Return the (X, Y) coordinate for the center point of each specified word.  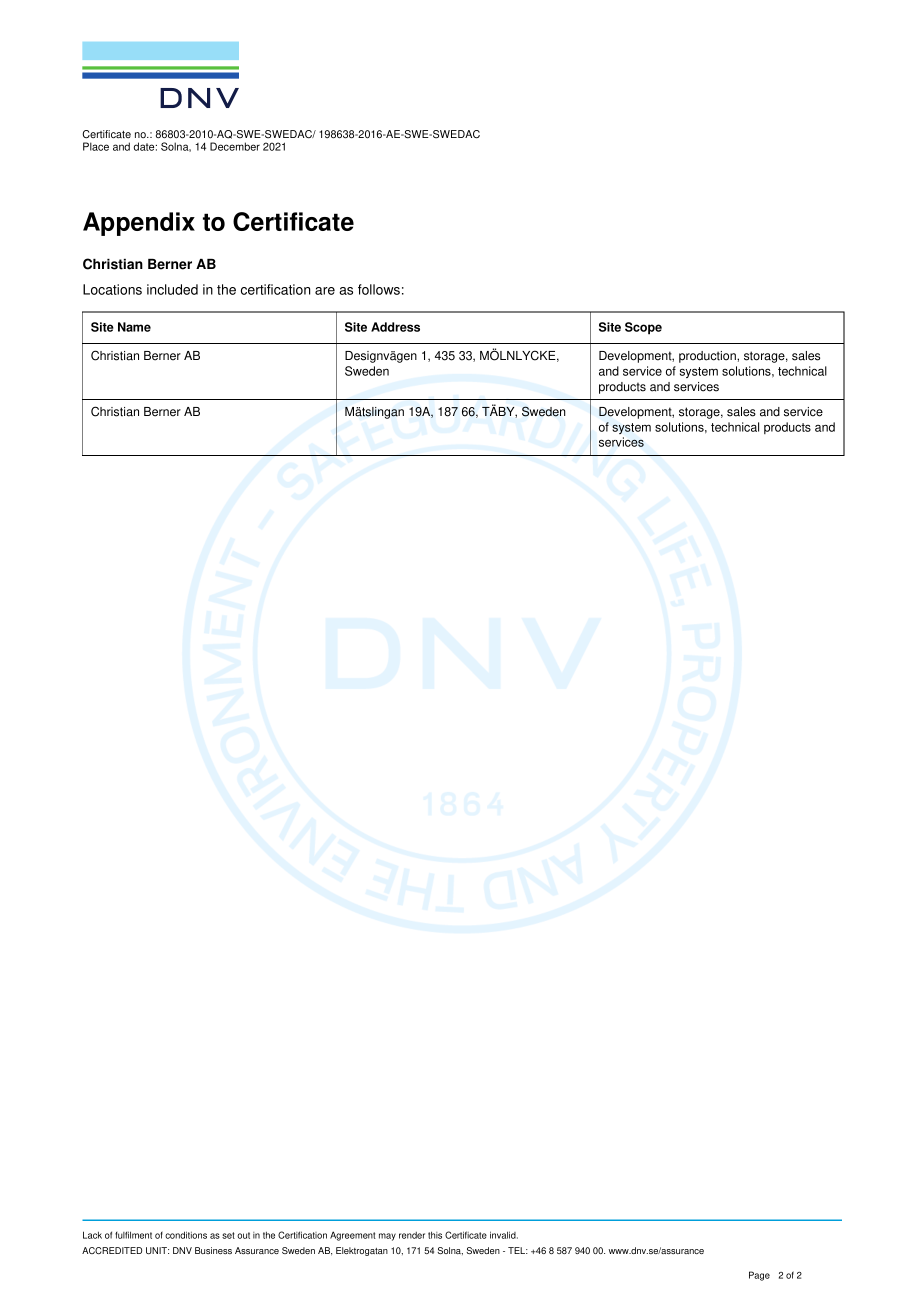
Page (759, 1276)
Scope (643, 328)
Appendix (139, 224)
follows (379, 289)
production (708, 357)
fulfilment (133, 1235)
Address (395, 327)
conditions (186, 1235)
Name (134, 327)
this (435, 1235)
